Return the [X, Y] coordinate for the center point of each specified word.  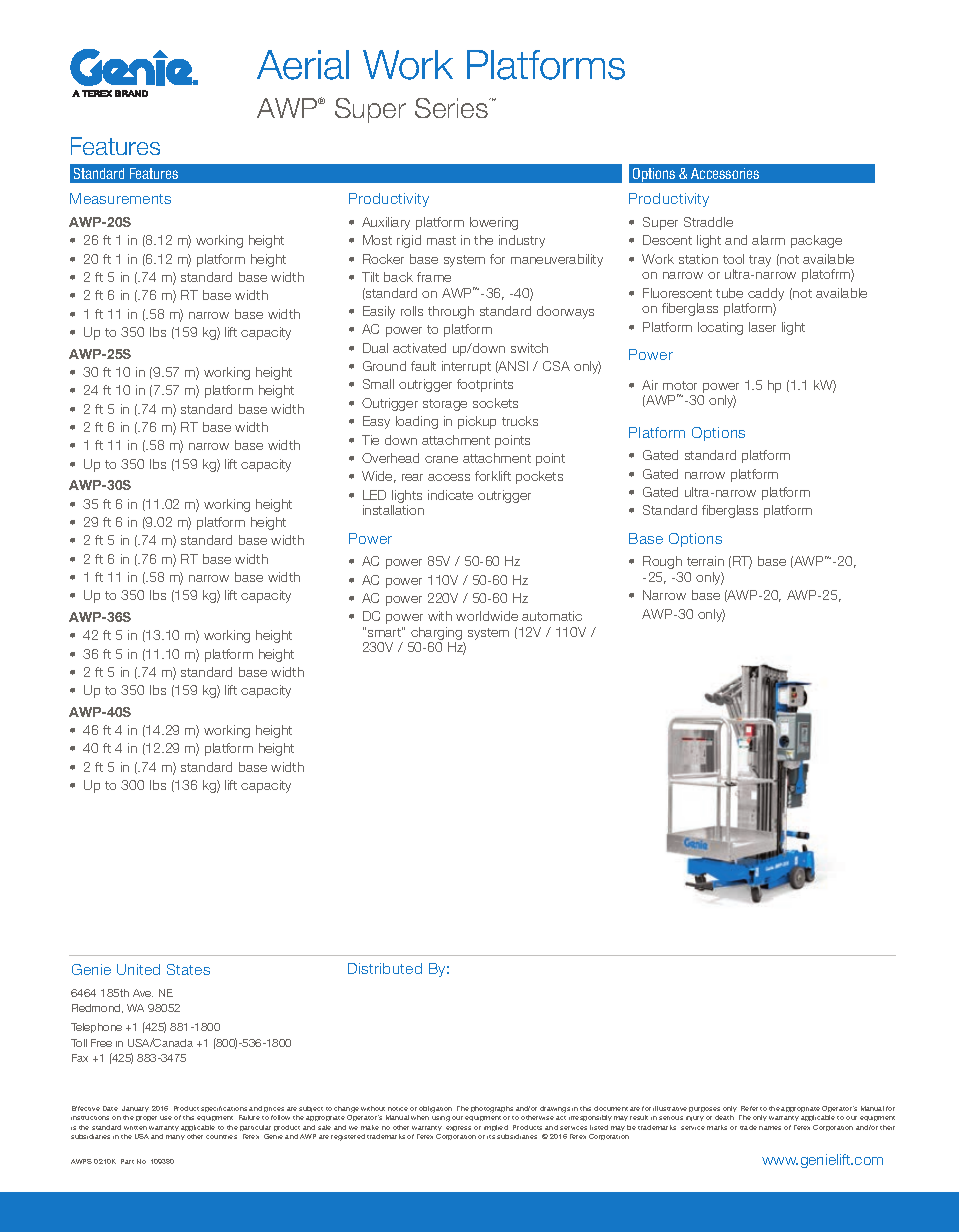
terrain [705, 561]
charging [436, 635]
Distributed [385, 968]
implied [496, 1128]
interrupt [466, 367]
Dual [375, 348]
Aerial [303, 65]
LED [374, 495]
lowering [494, 223]
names [770, 1128]
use [166, 1118]
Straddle [708, 222]
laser [762, 327]
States [188, 969]
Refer [749, 1108]
